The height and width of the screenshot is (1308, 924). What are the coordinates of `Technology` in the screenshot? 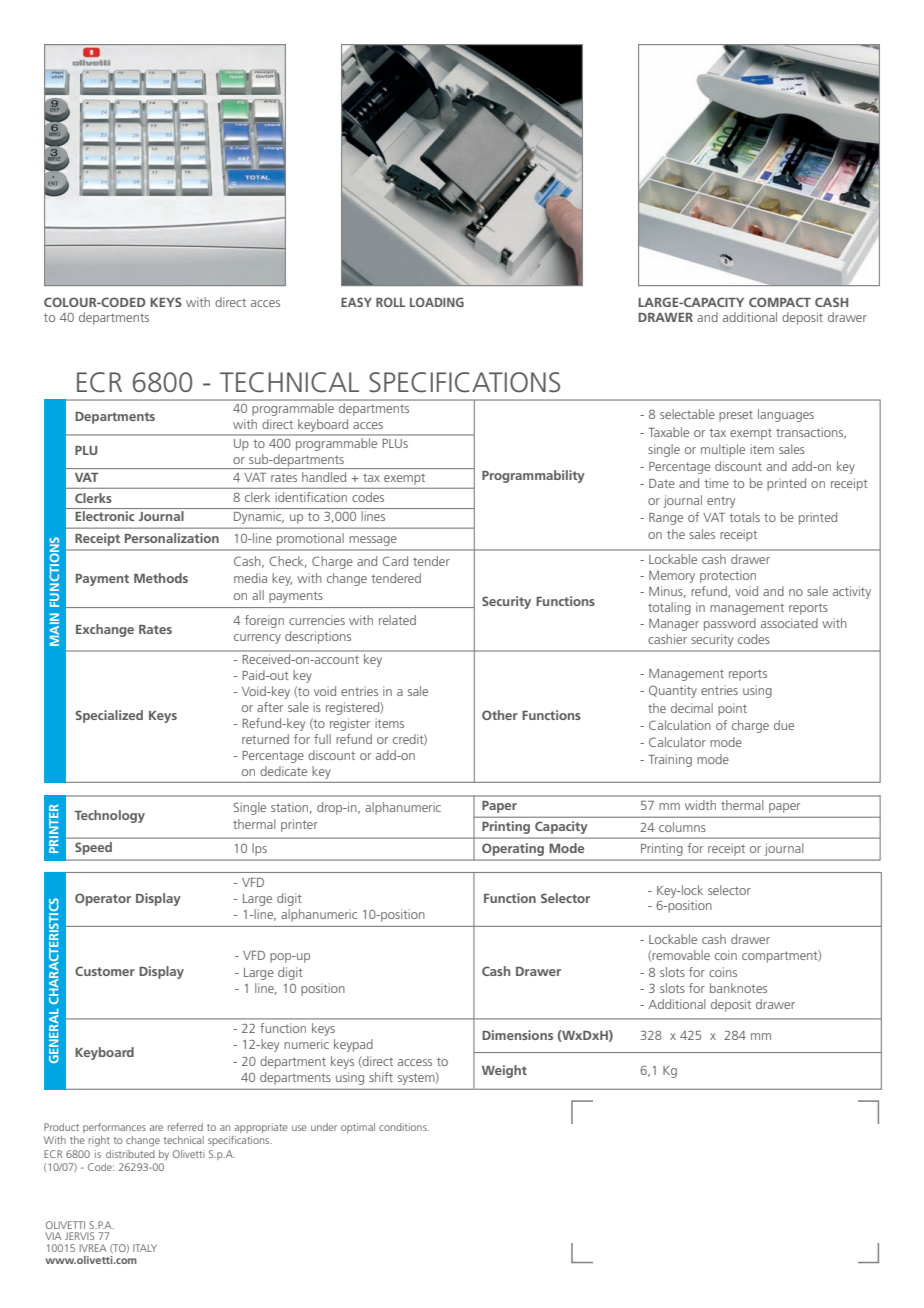 It's located at (109, 816).
